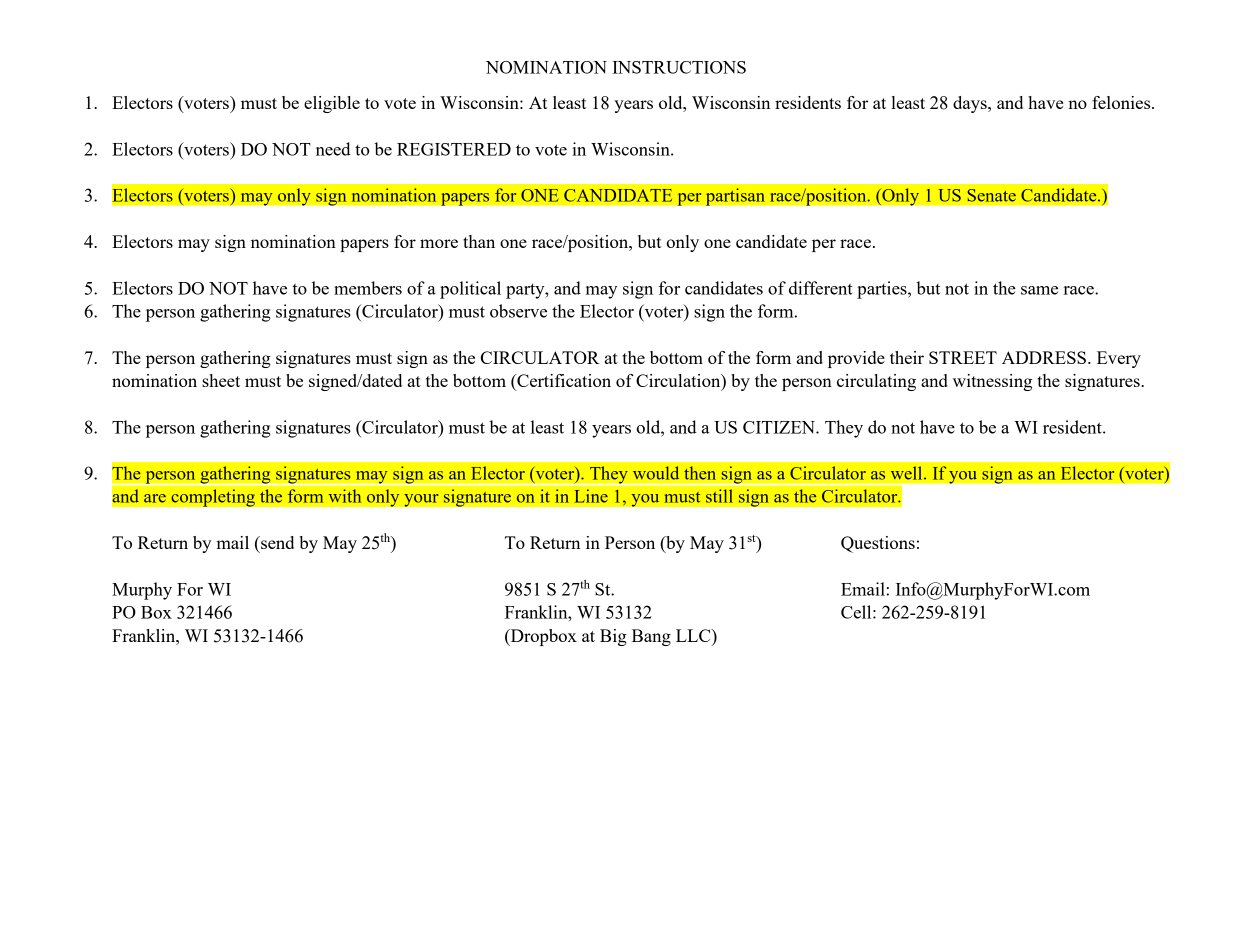  What do you see at coordinates (1039, 290) in the screenshot?
I see `same` at bounding box center [1039, 290].
